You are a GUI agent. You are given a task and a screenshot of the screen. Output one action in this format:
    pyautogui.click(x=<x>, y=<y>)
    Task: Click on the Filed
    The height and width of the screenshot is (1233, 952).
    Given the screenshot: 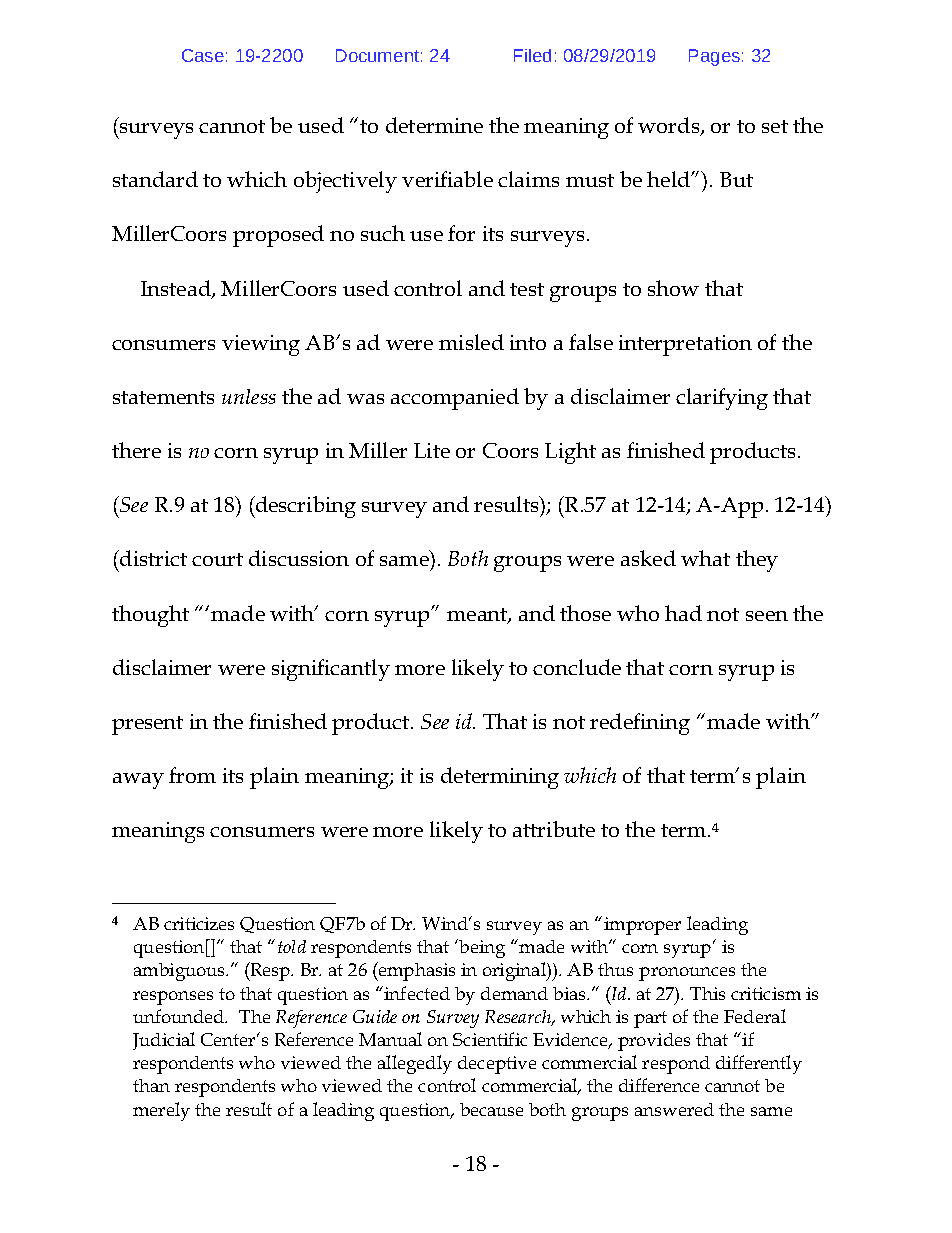 What is the action you would take?
    pyautogui.click(x=532, y=55)
